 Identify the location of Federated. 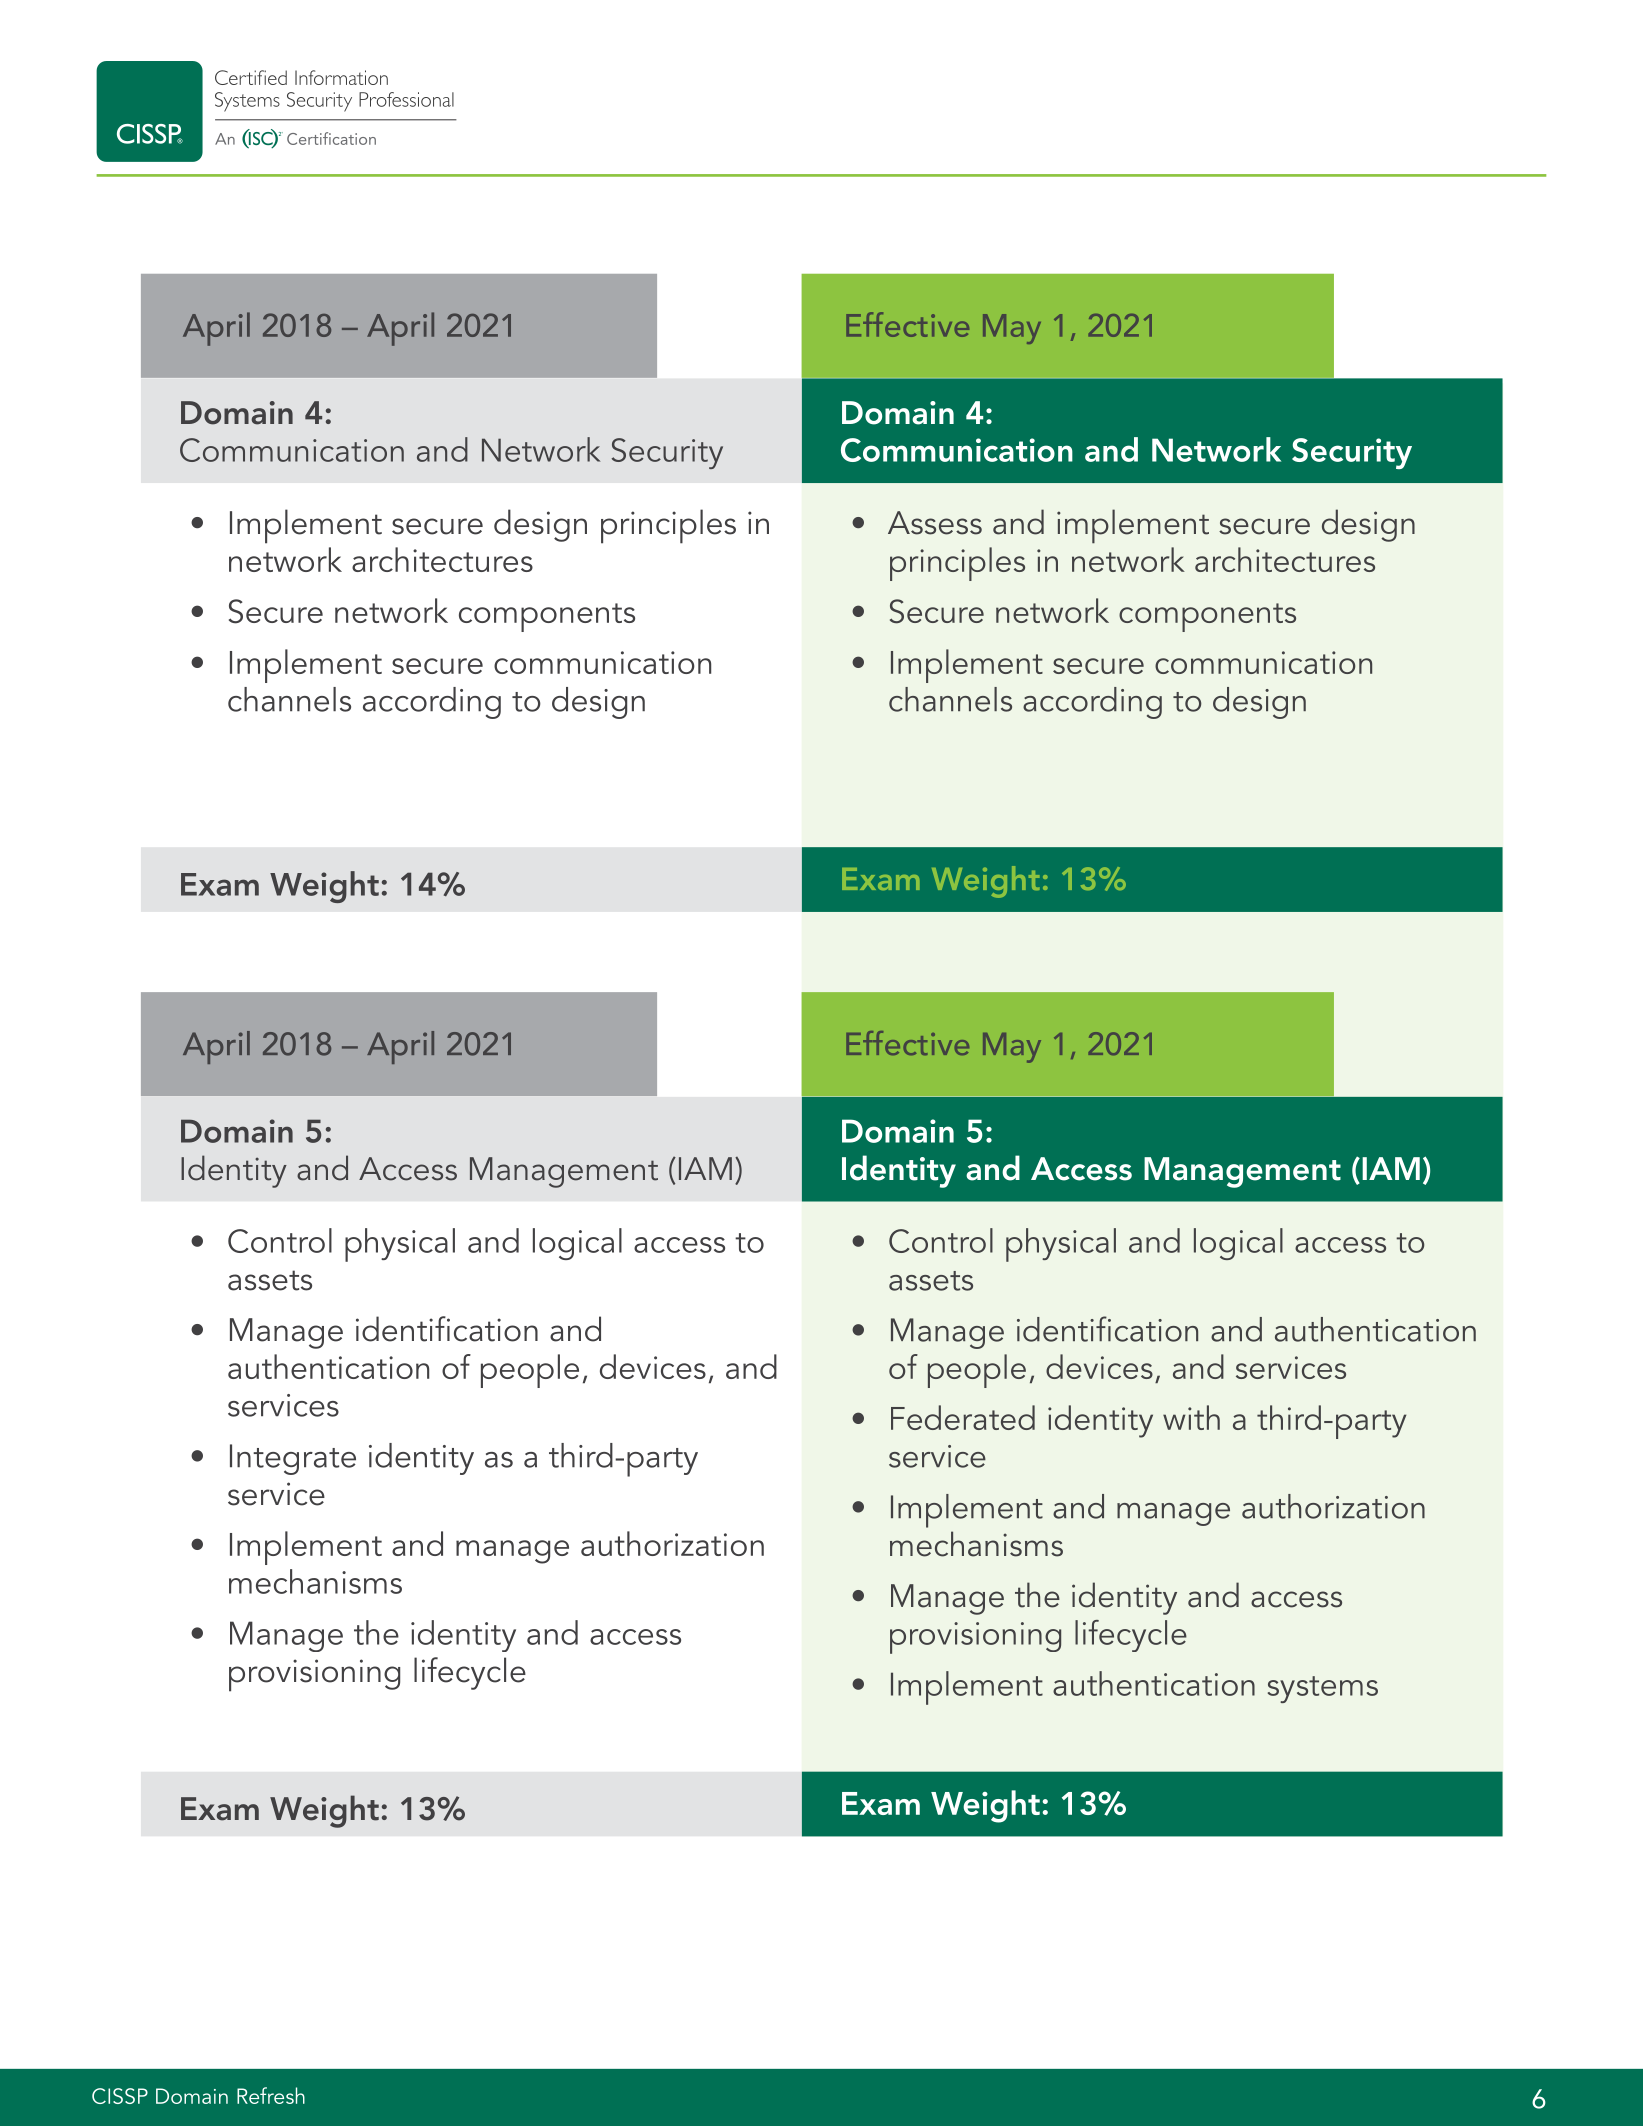
(963, 1417).
